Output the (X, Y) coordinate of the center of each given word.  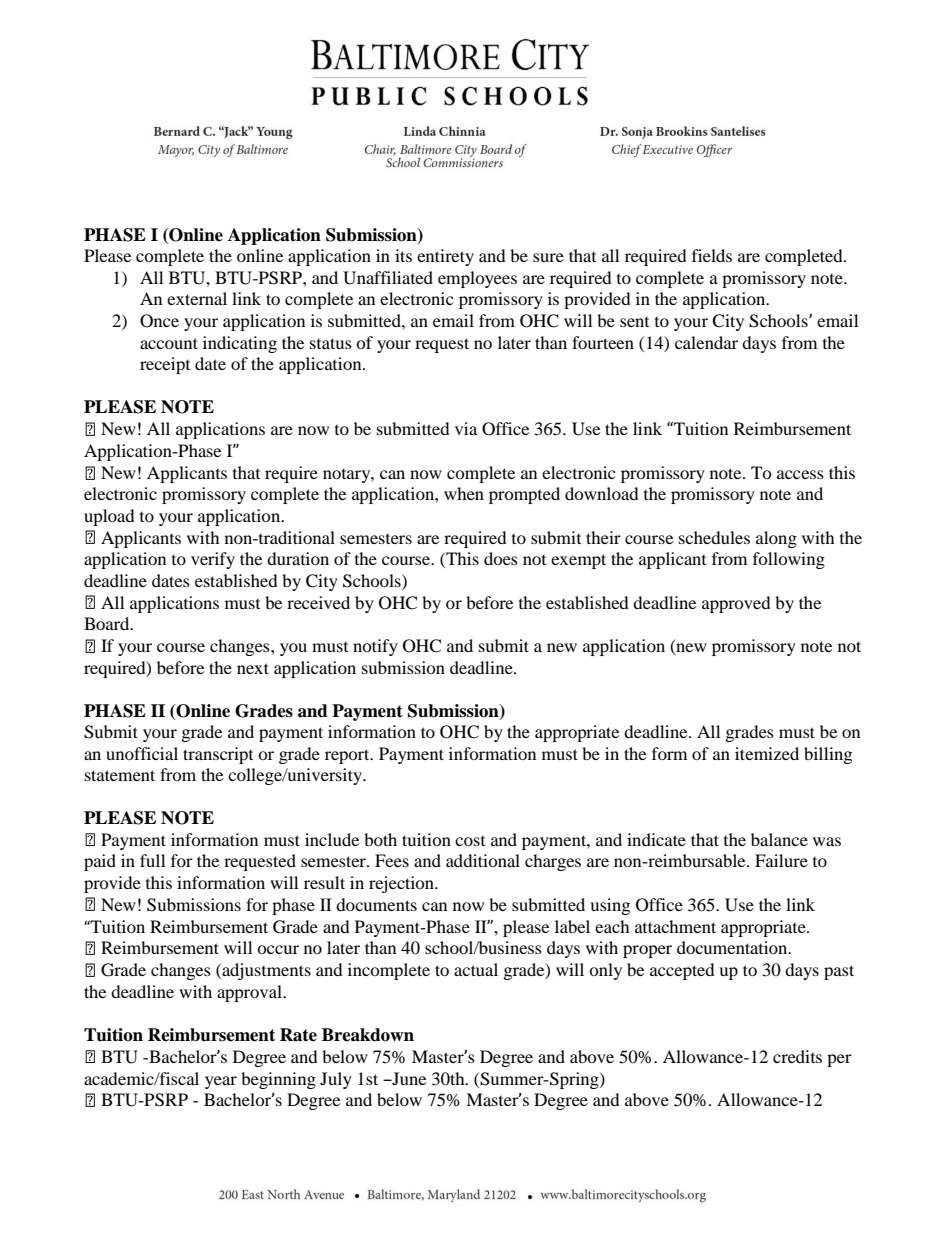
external (197, 298)
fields (712, 255)
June (408, 1078)
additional (483, 860)
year (221, 1082)
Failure (781, 860)
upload (109, 517)
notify (375, 647)
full (152, 860)
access (800, 474)
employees (477, 279)
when (464, 493)
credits (797, 1056)
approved (736, 604)
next (253, 668)
